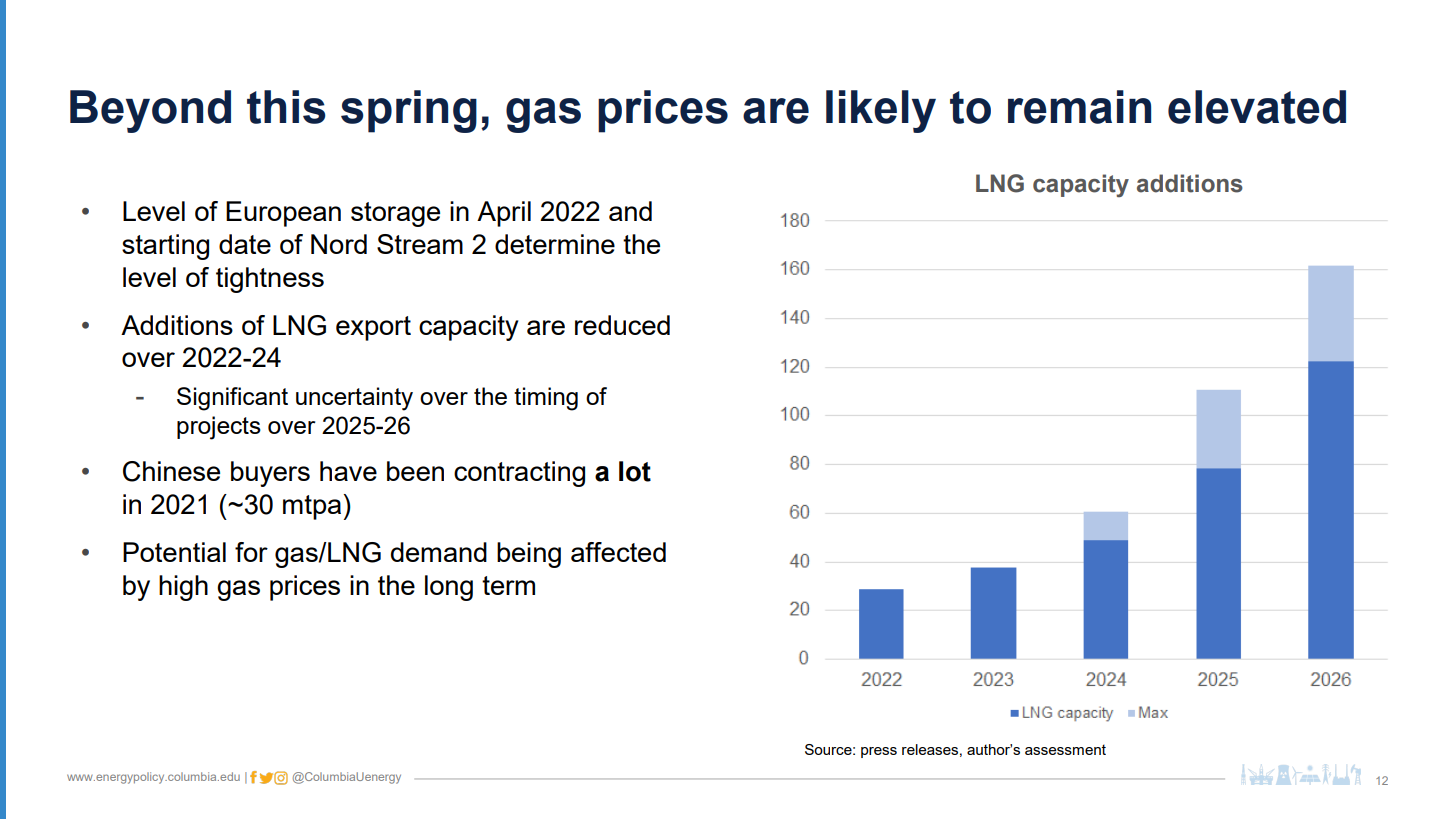  I want to click on long, so click(449, 588).
